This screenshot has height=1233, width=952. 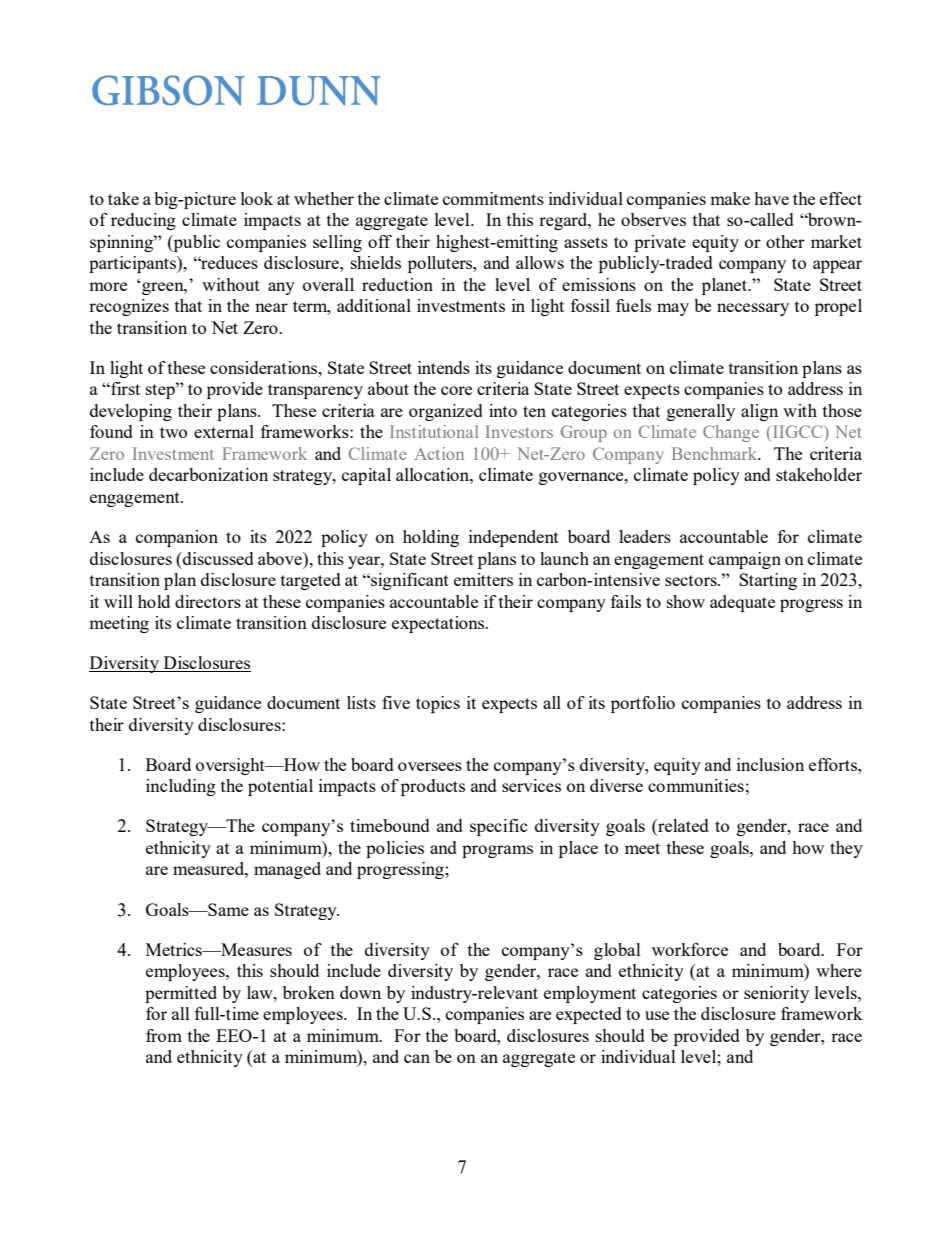 I want to click on align, so click(x=759, y=412).
